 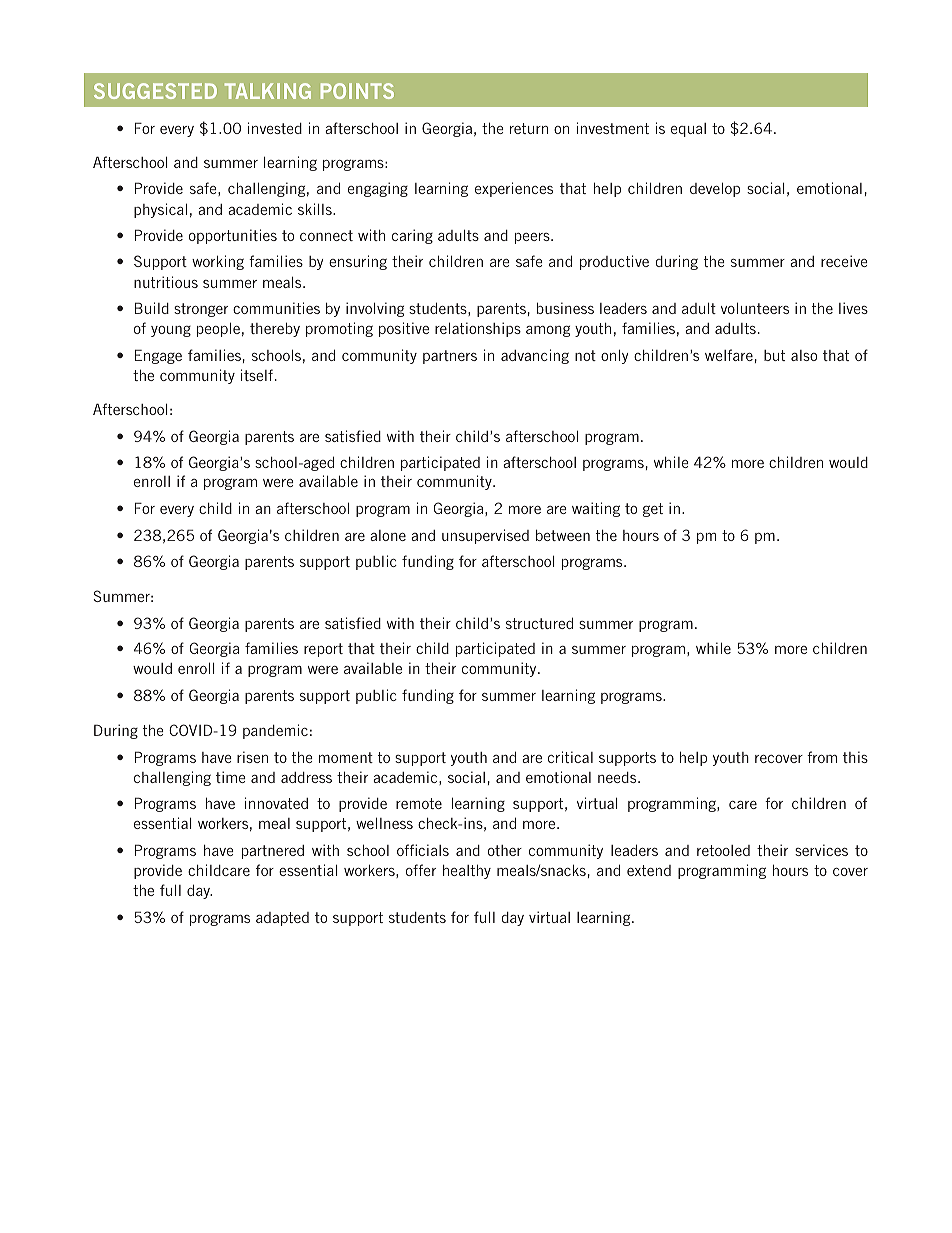 What do you see at coordinates (774, 355) in the page?
I see `but` at bounding box center [774, 355].
